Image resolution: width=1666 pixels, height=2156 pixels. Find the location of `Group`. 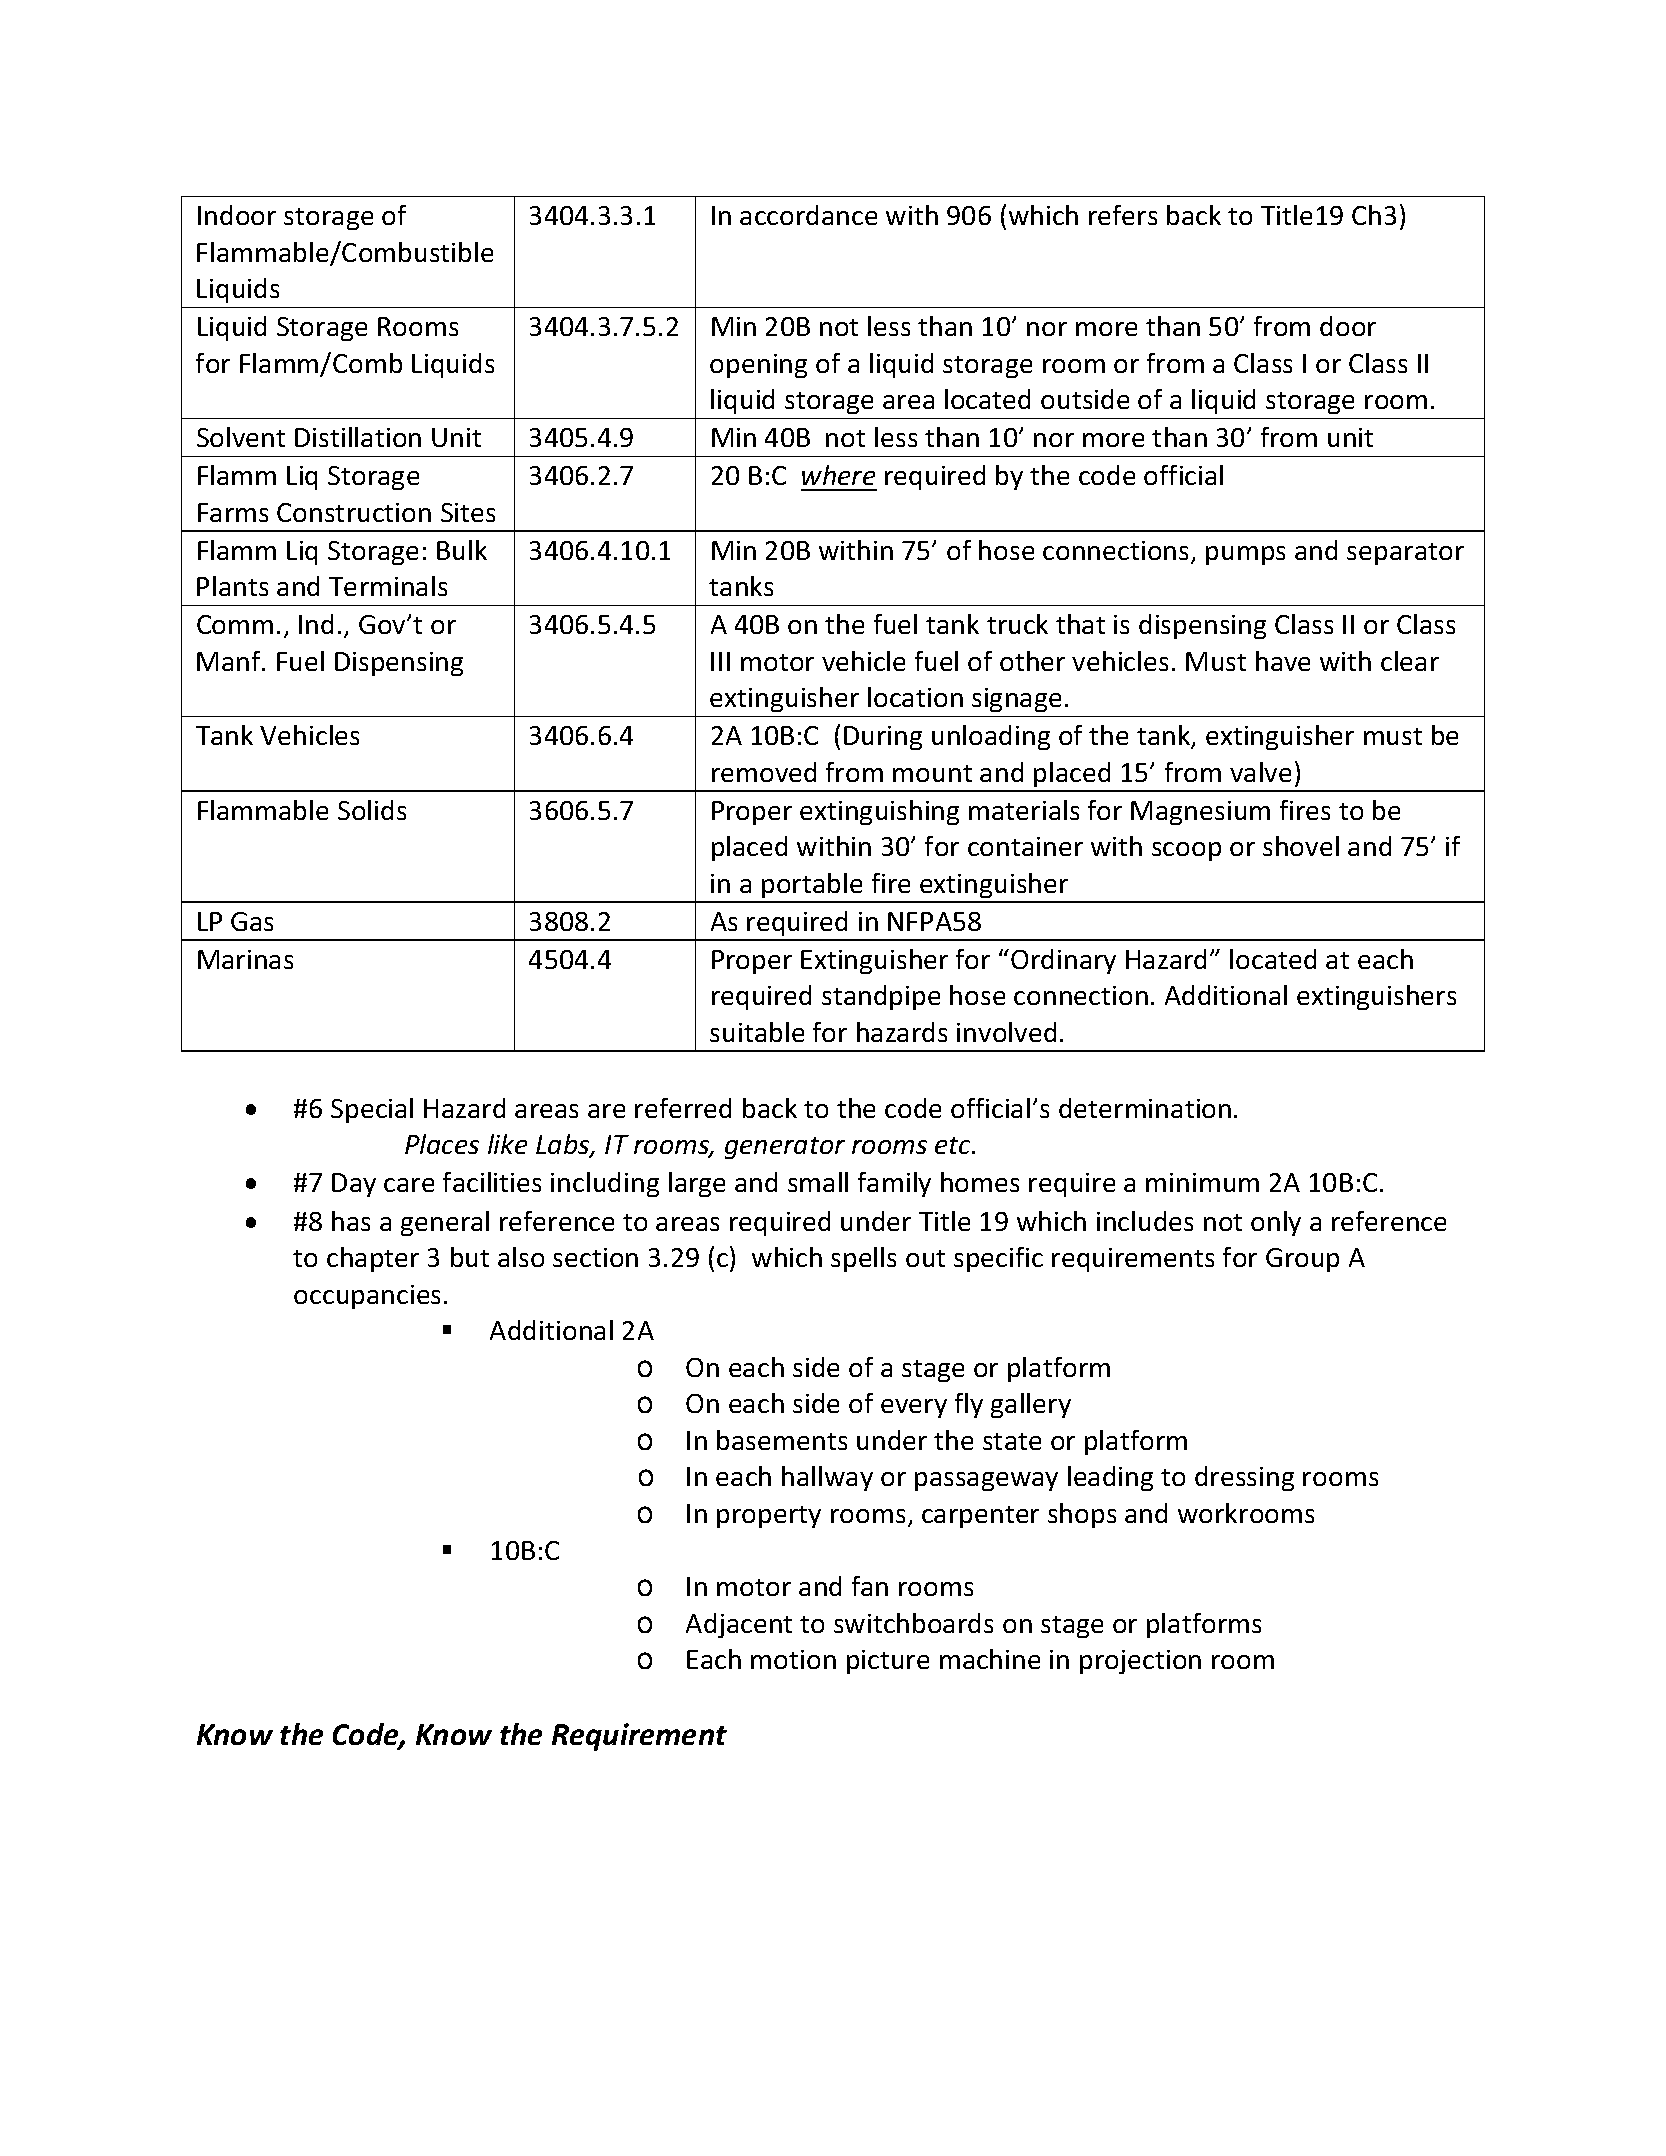

Group is located at coordinates (1302, 1260).
